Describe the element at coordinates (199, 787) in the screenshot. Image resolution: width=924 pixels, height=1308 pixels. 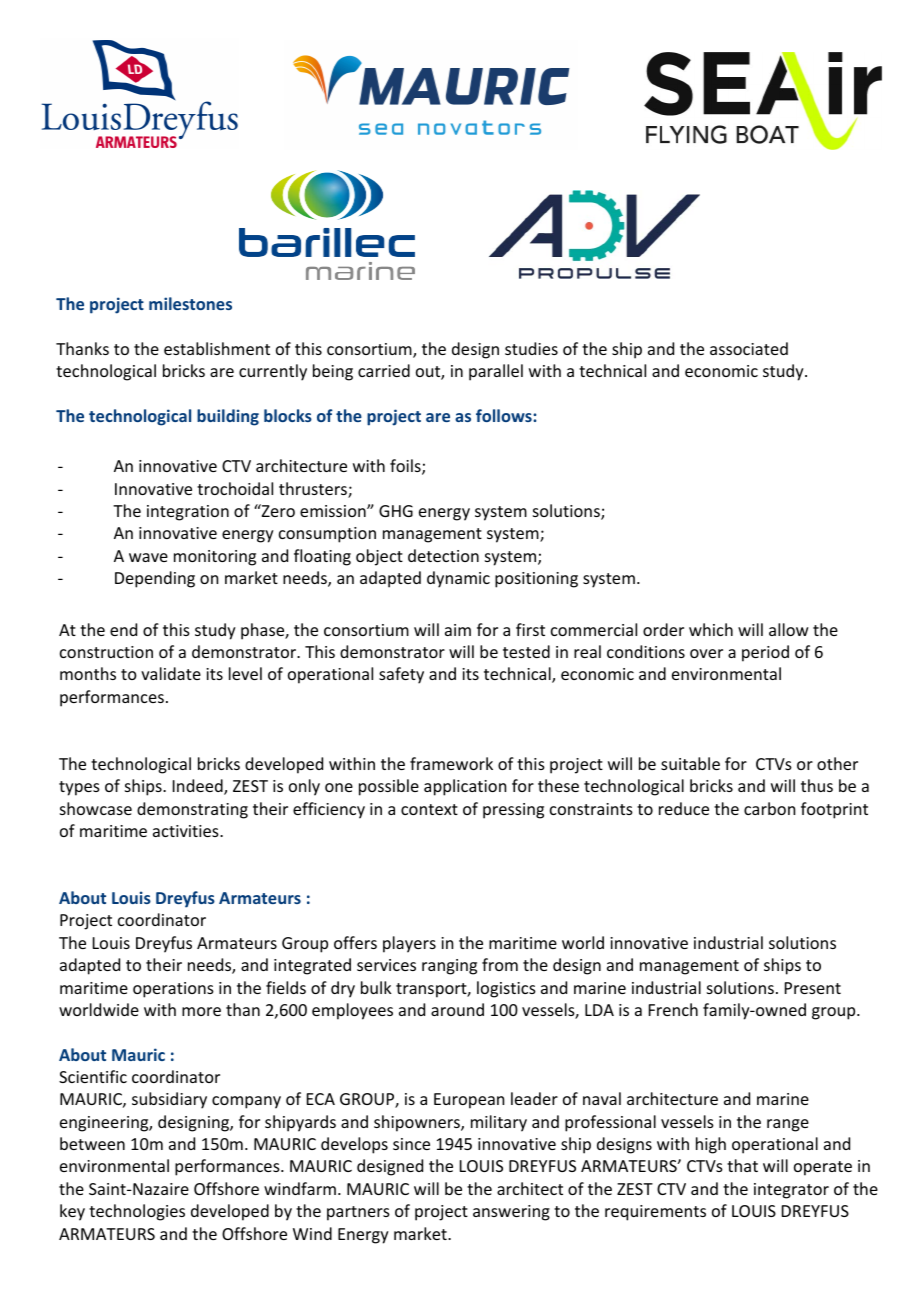
I see `Indeed` at that location.
